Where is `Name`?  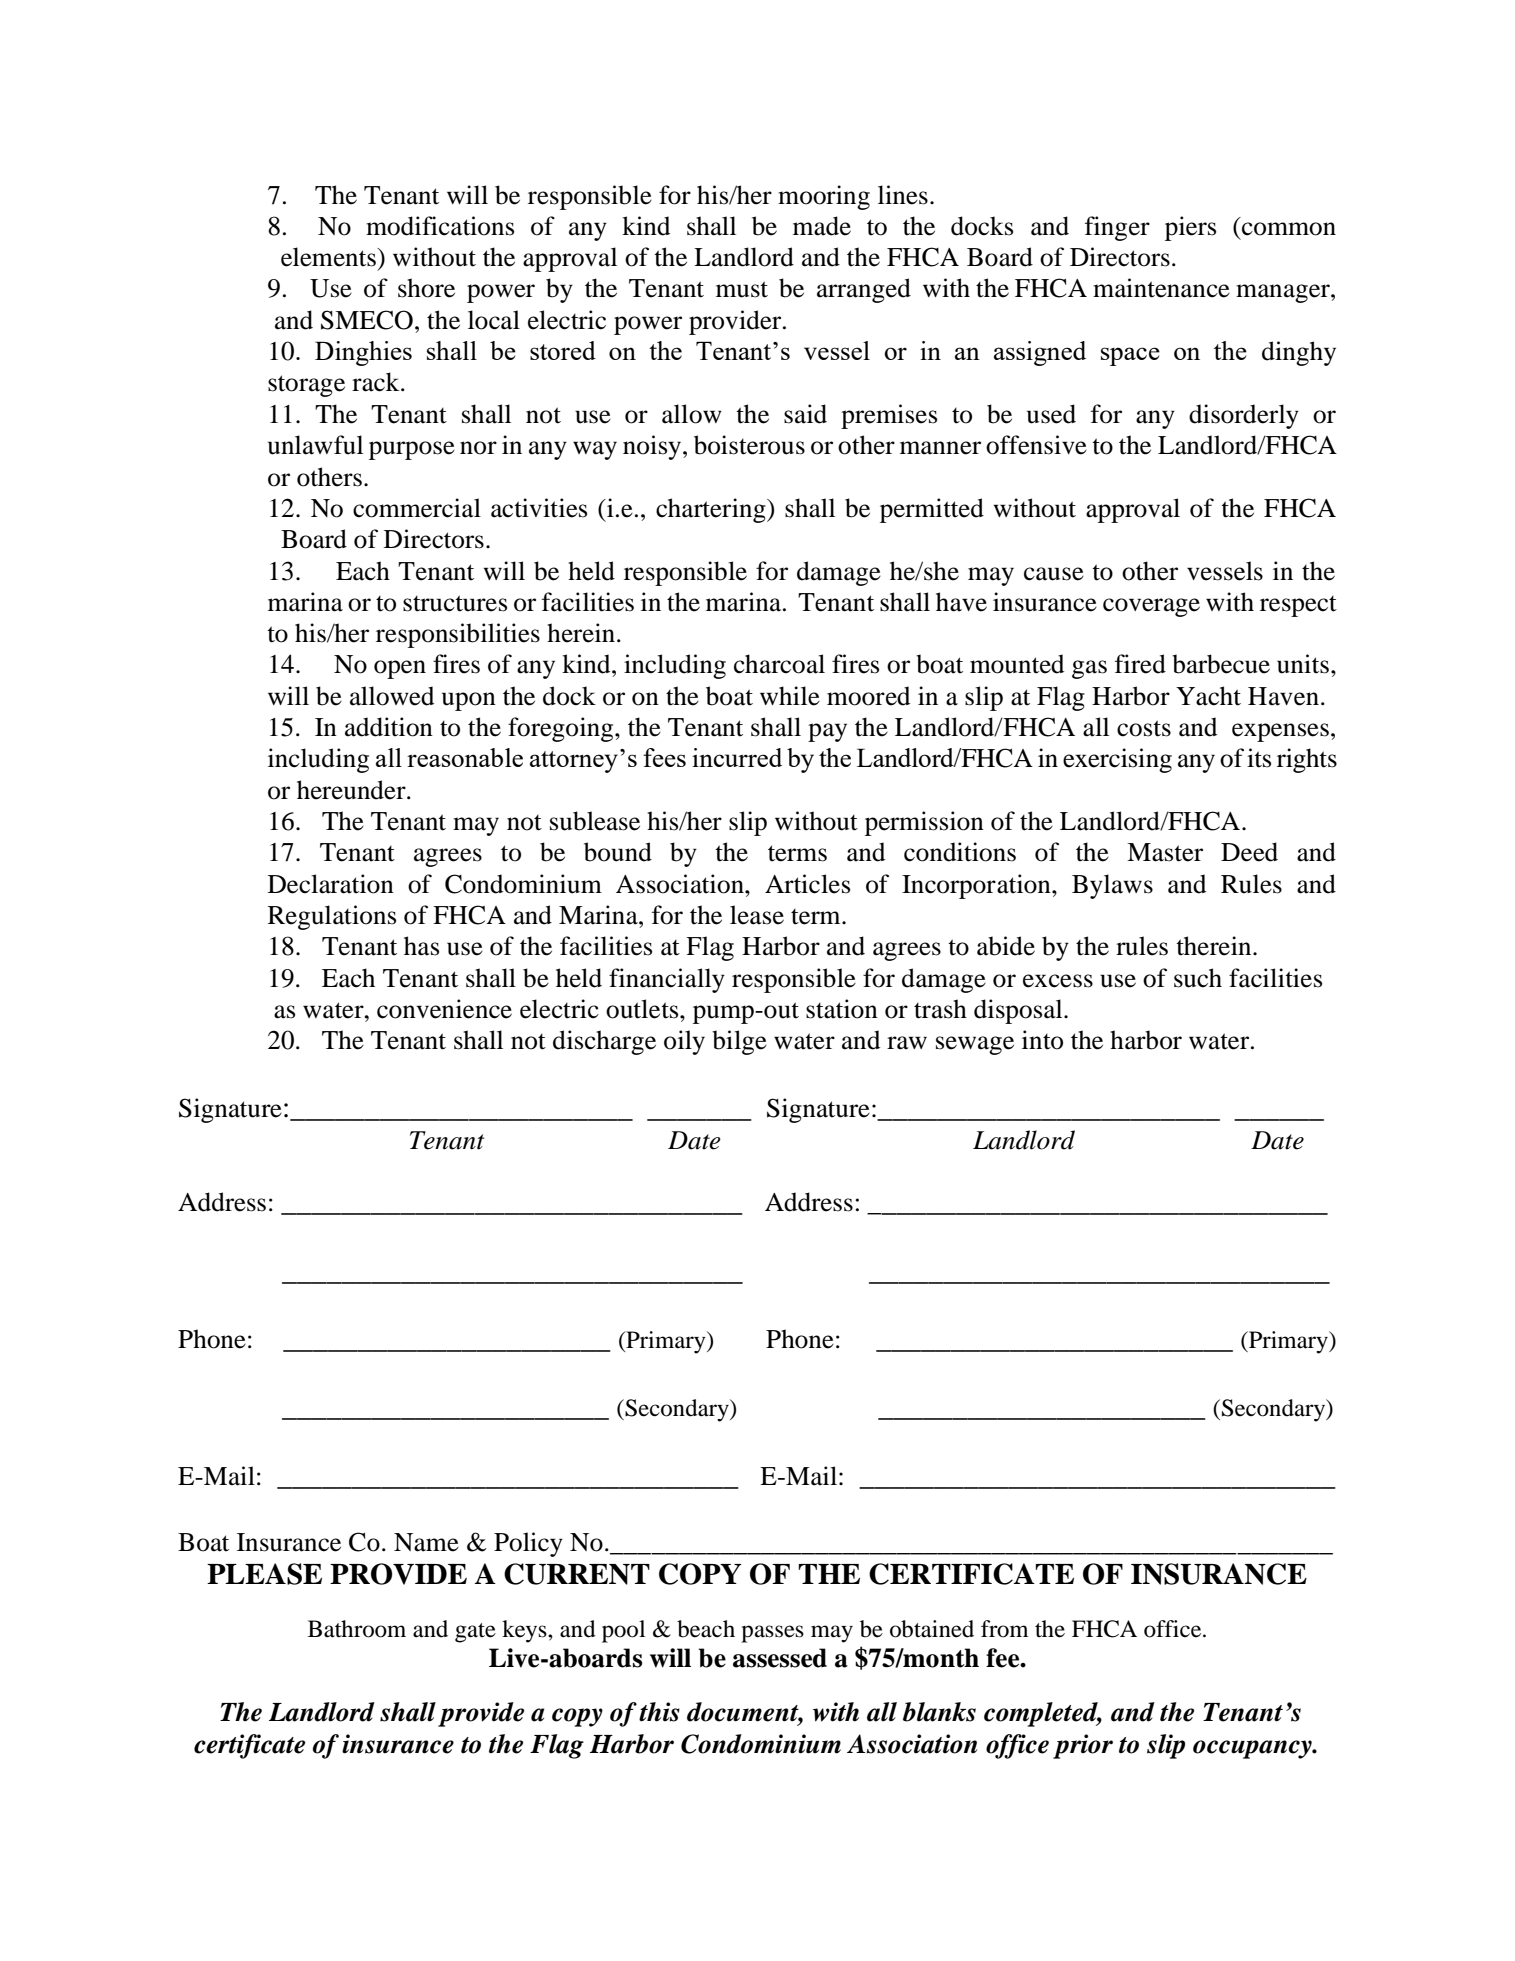
Name is located at coordinates (426, 1542).
